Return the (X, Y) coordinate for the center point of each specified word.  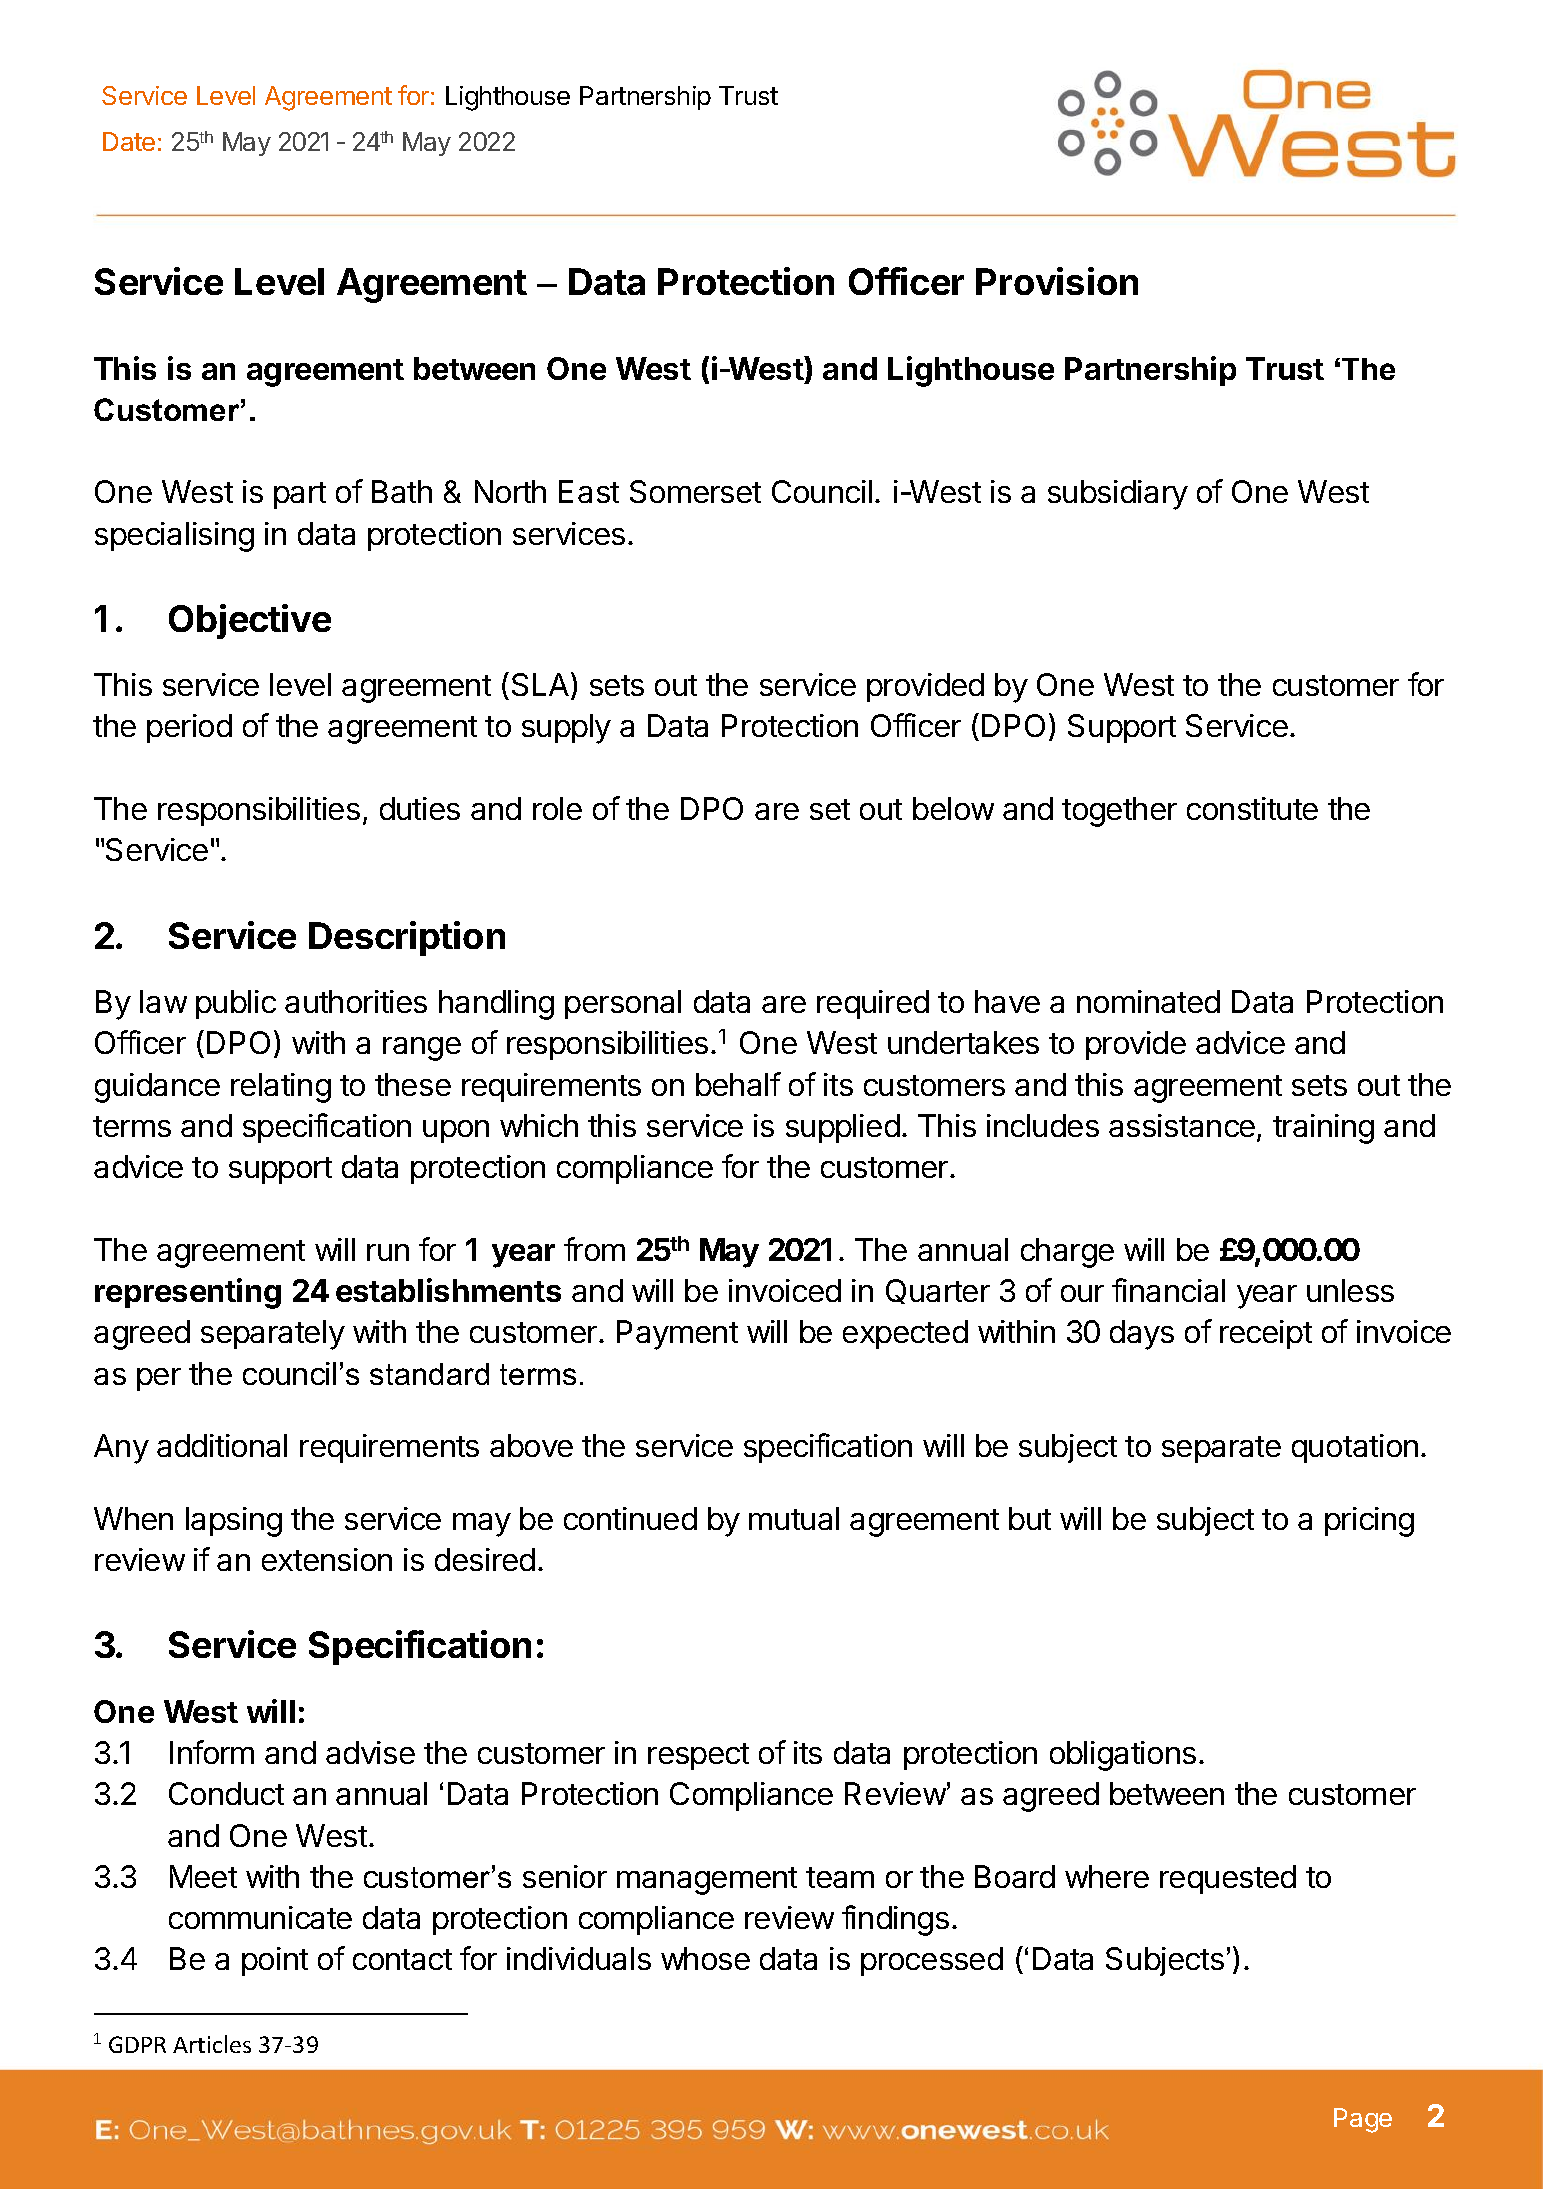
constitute (1252, 808)
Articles (212, 2044)
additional (222, 1445)
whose (705, 1958)
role (557, 808)
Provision (1057, 281)
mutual (794, 1518)
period (189, 728)
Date (129, 141)
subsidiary (1118, 495)
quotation (1355, 1448)
